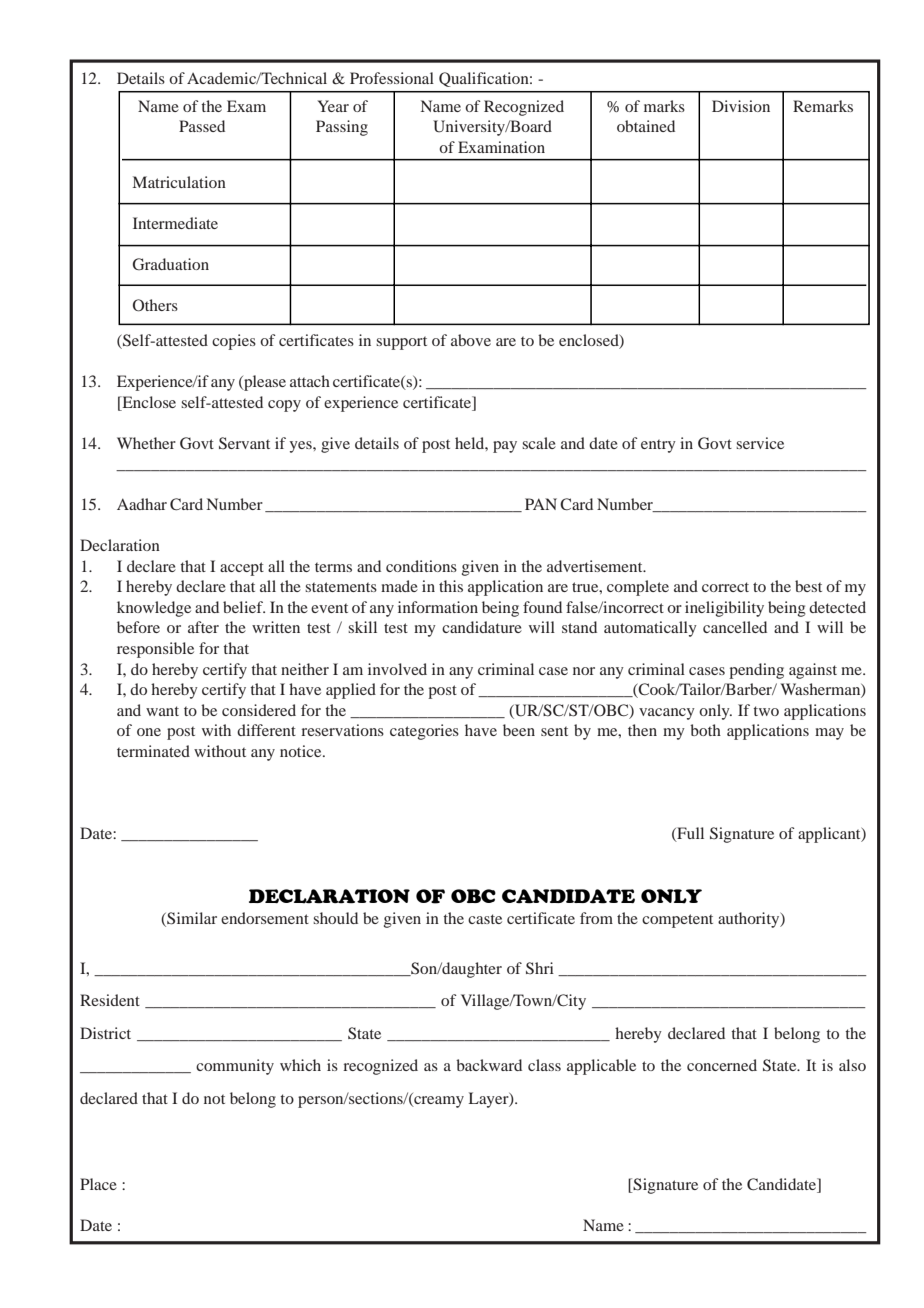 This page has height=1308, width=924. I want to click on Professional, so click(392, 78).
